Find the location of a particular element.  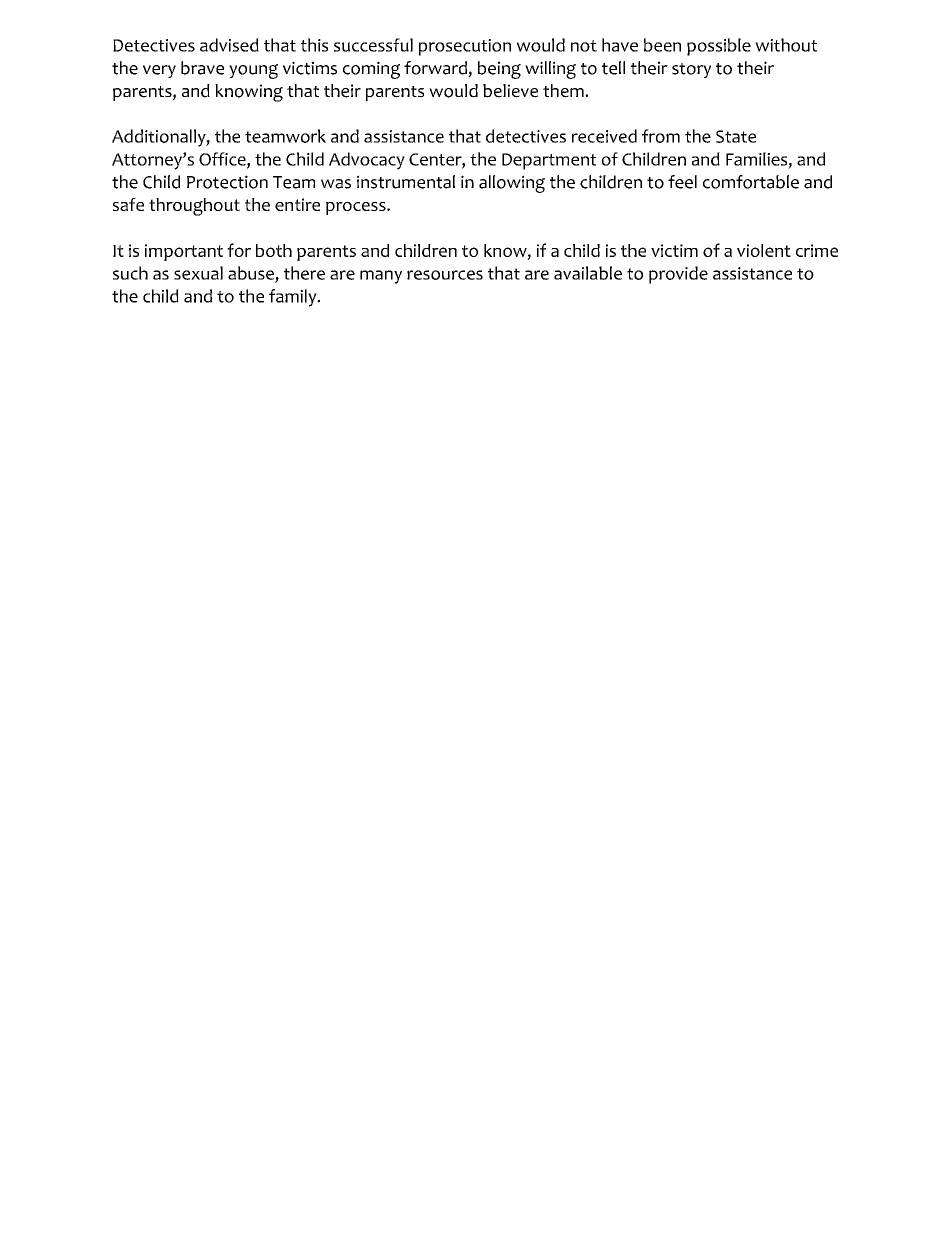

prosecution is located at coordinates (465, 47).
